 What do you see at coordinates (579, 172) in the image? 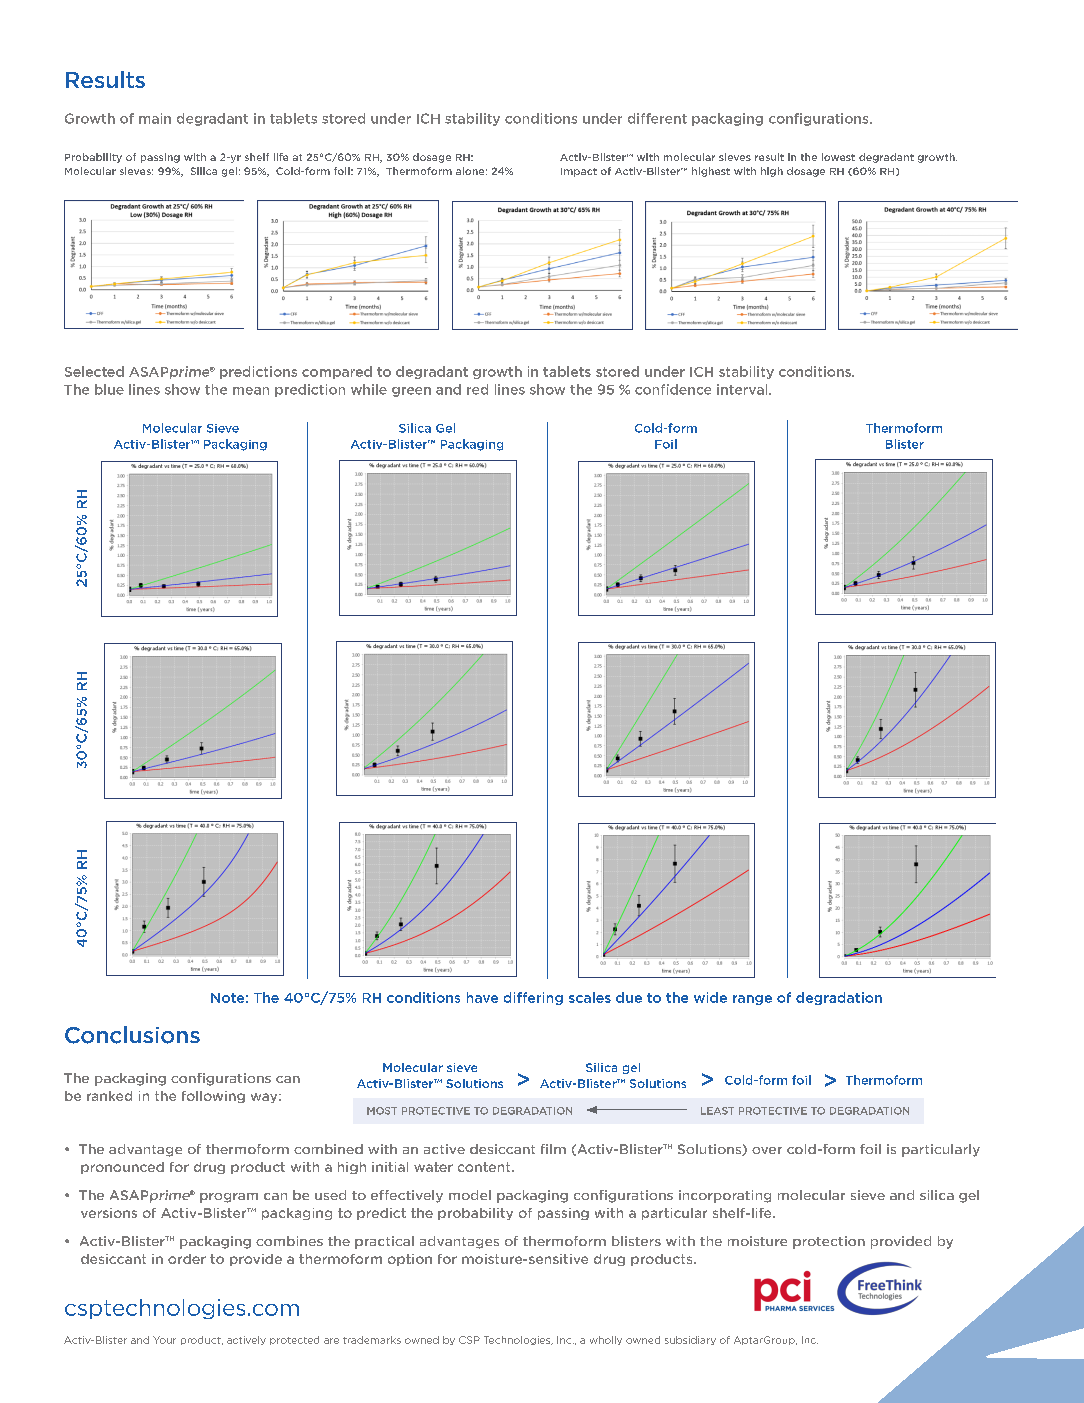
I see `Impact` at bounding box center [579, 172].
